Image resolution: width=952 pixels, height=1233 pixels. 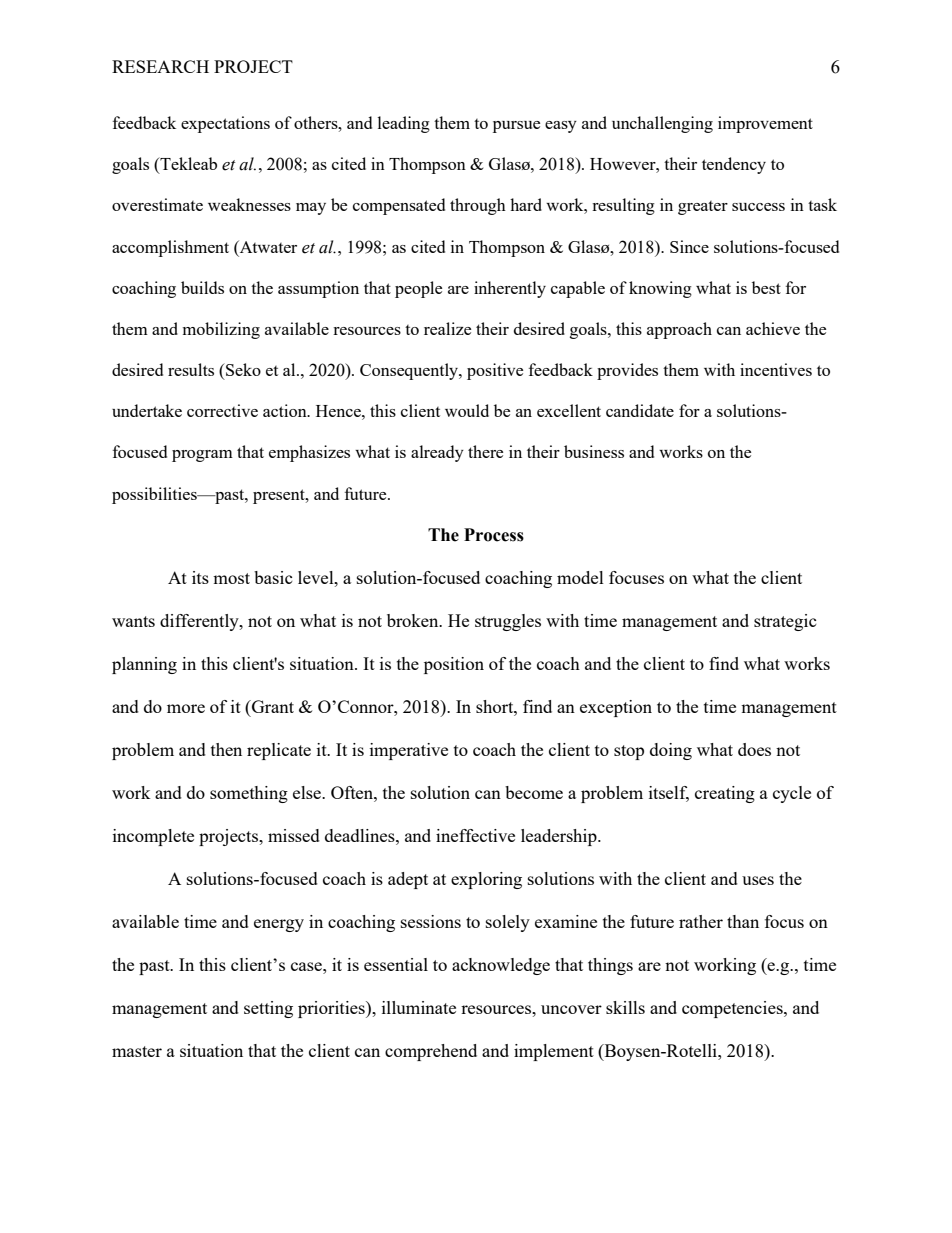 What do you see at coordinates (225, 124) in the page?
I see `expectations` at bounding box center [225, 124].
